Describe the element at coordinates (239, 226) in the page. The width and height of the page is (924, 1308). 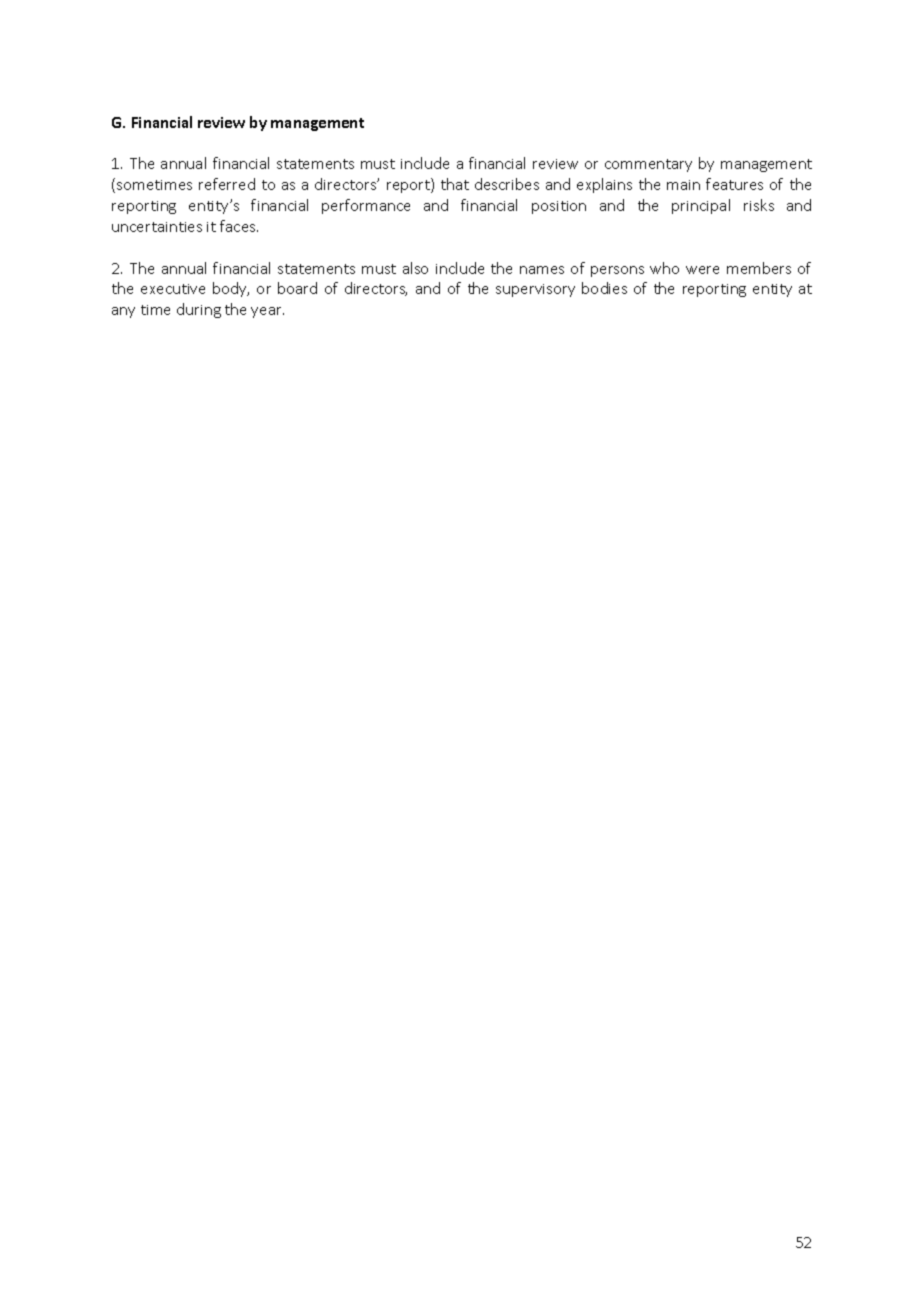
I see `faces` at that location.
